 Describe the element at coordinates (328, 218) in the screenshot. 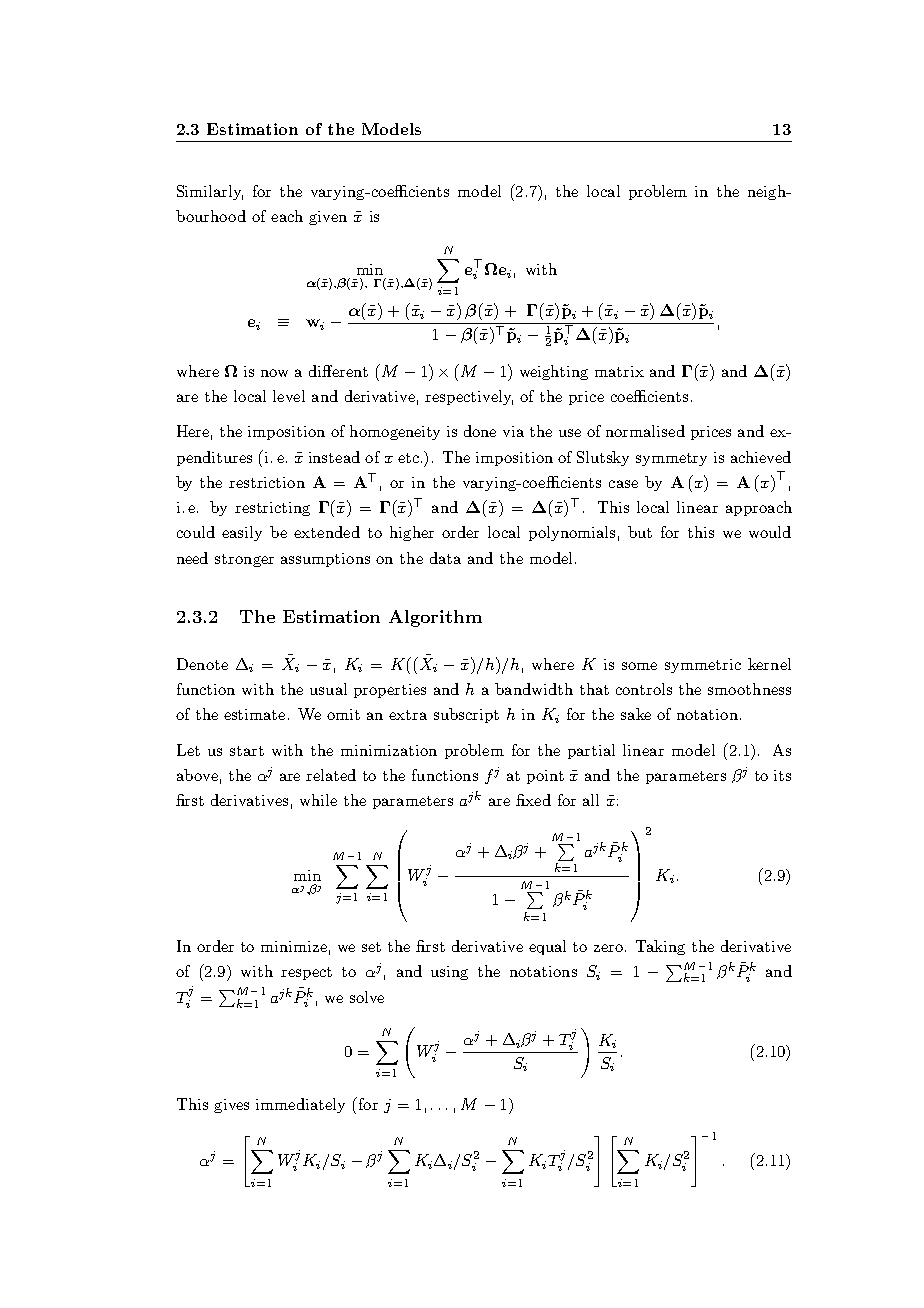

I see `given` at that location.
